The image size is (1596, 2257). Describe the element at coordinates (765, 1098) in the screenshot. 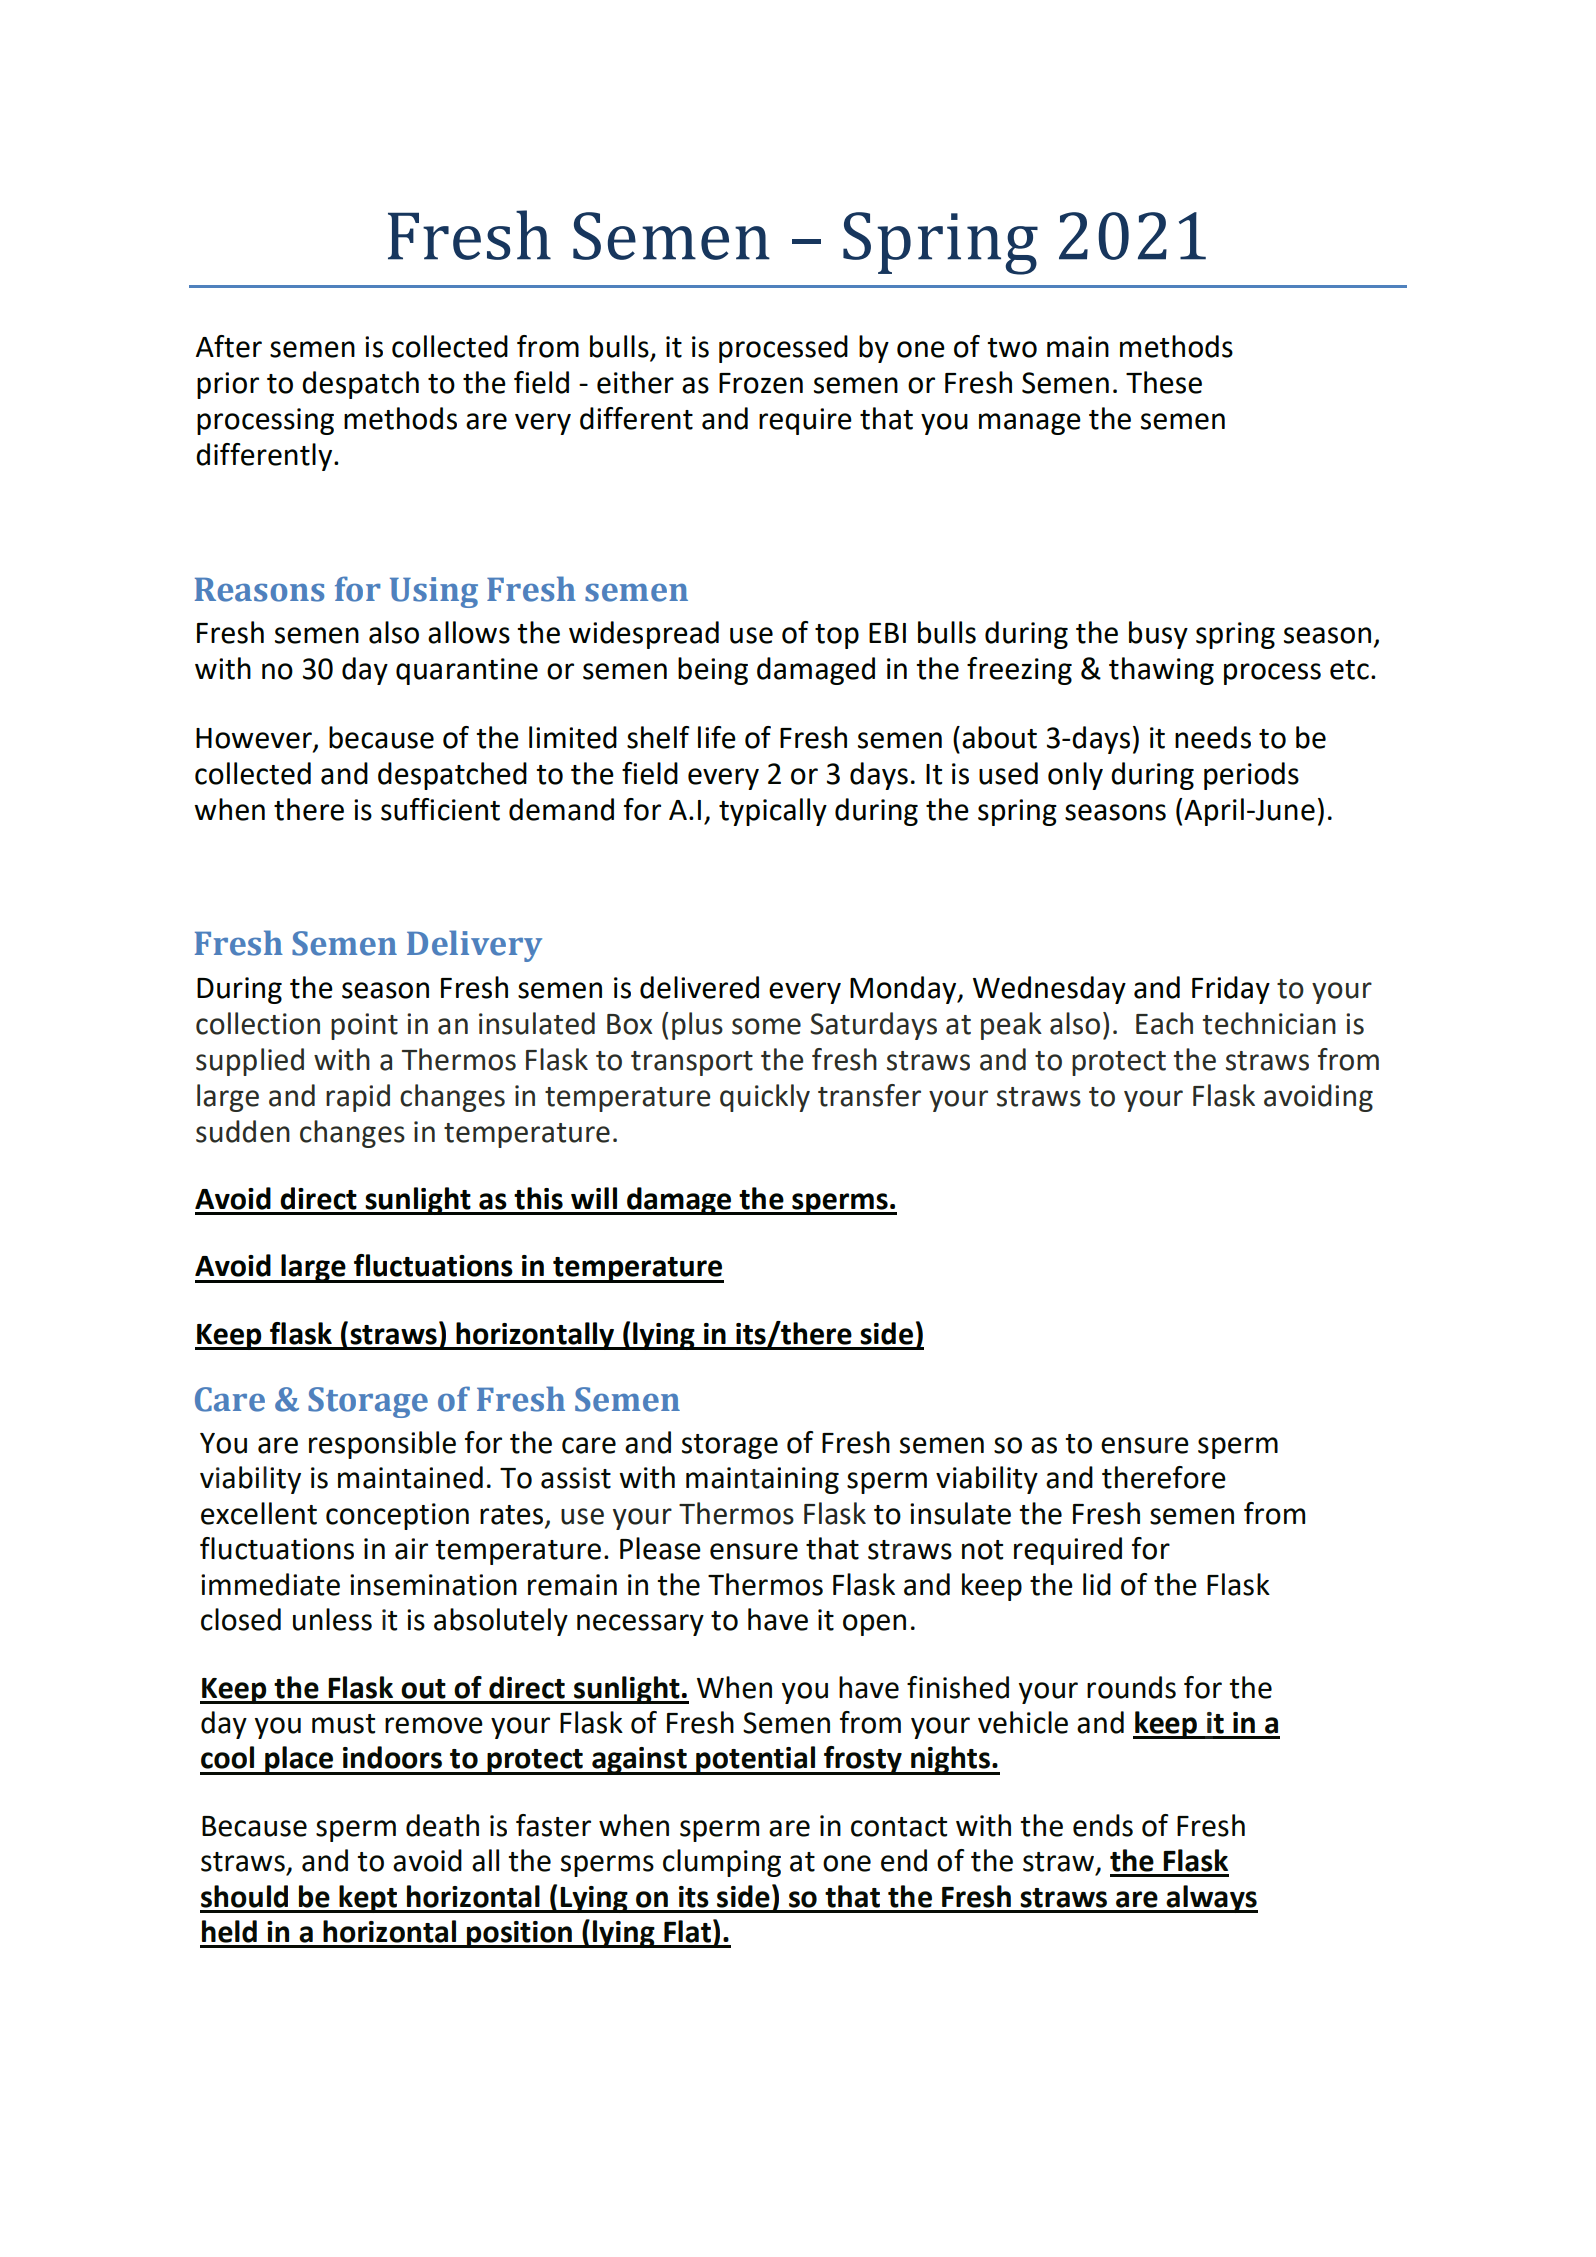

I see `quickly` at that location.
